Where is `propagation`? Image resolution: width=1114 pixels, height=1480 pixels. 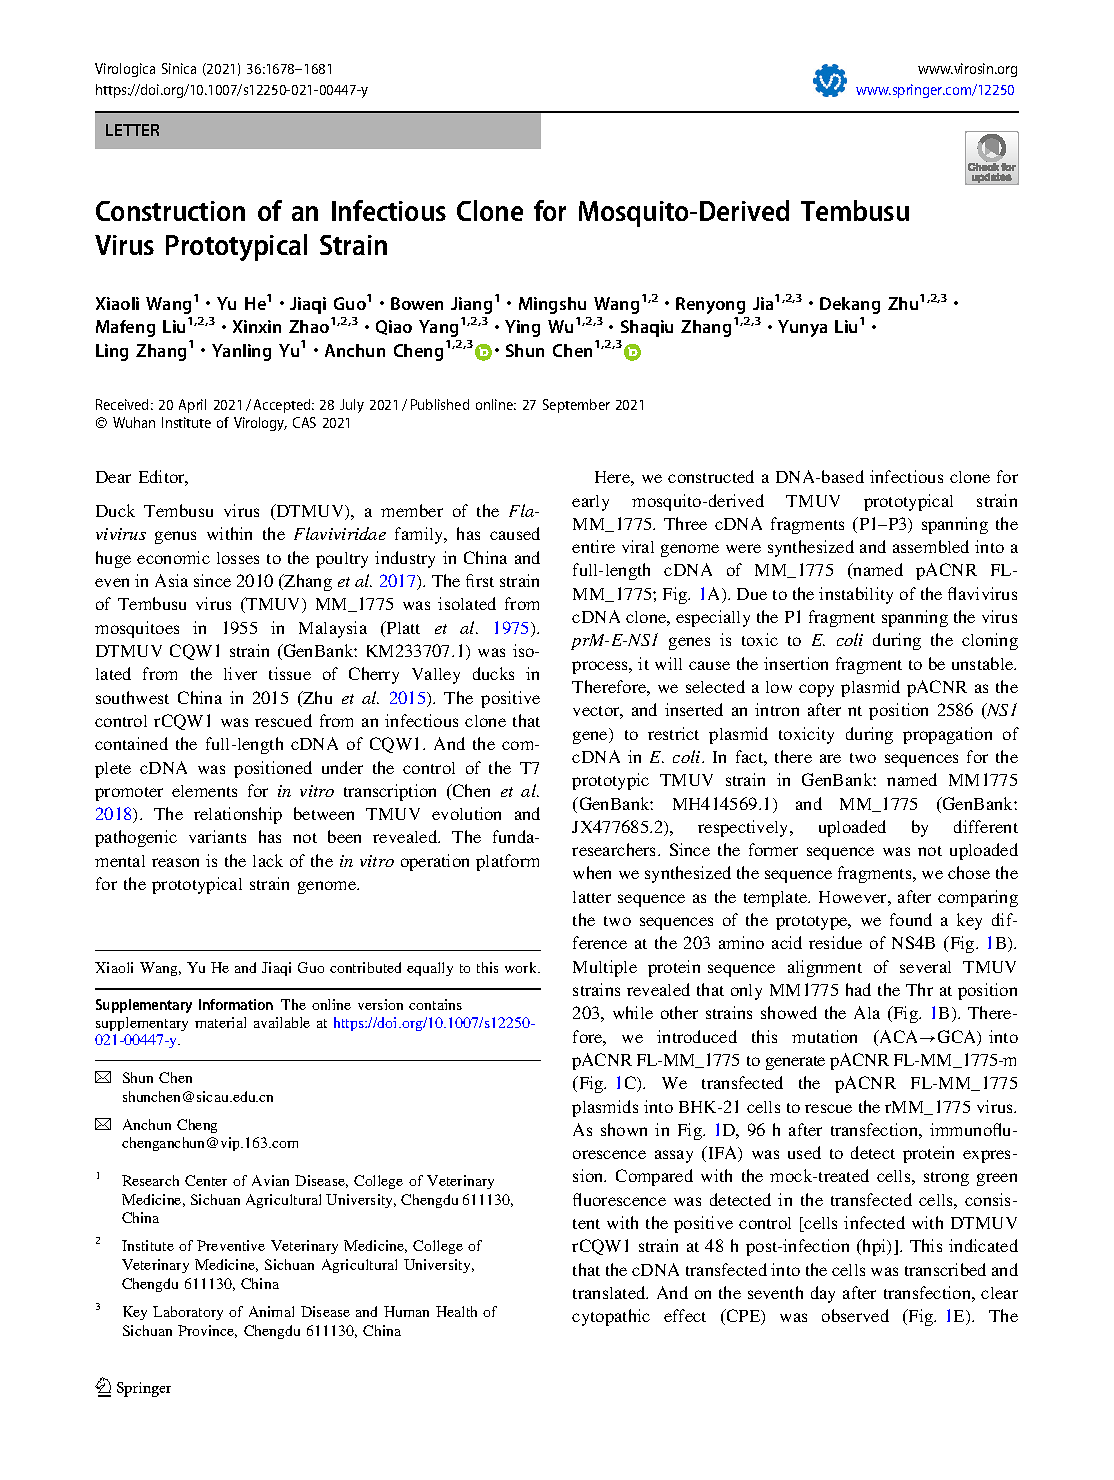
propagation is located at coordinates (947, 735).
